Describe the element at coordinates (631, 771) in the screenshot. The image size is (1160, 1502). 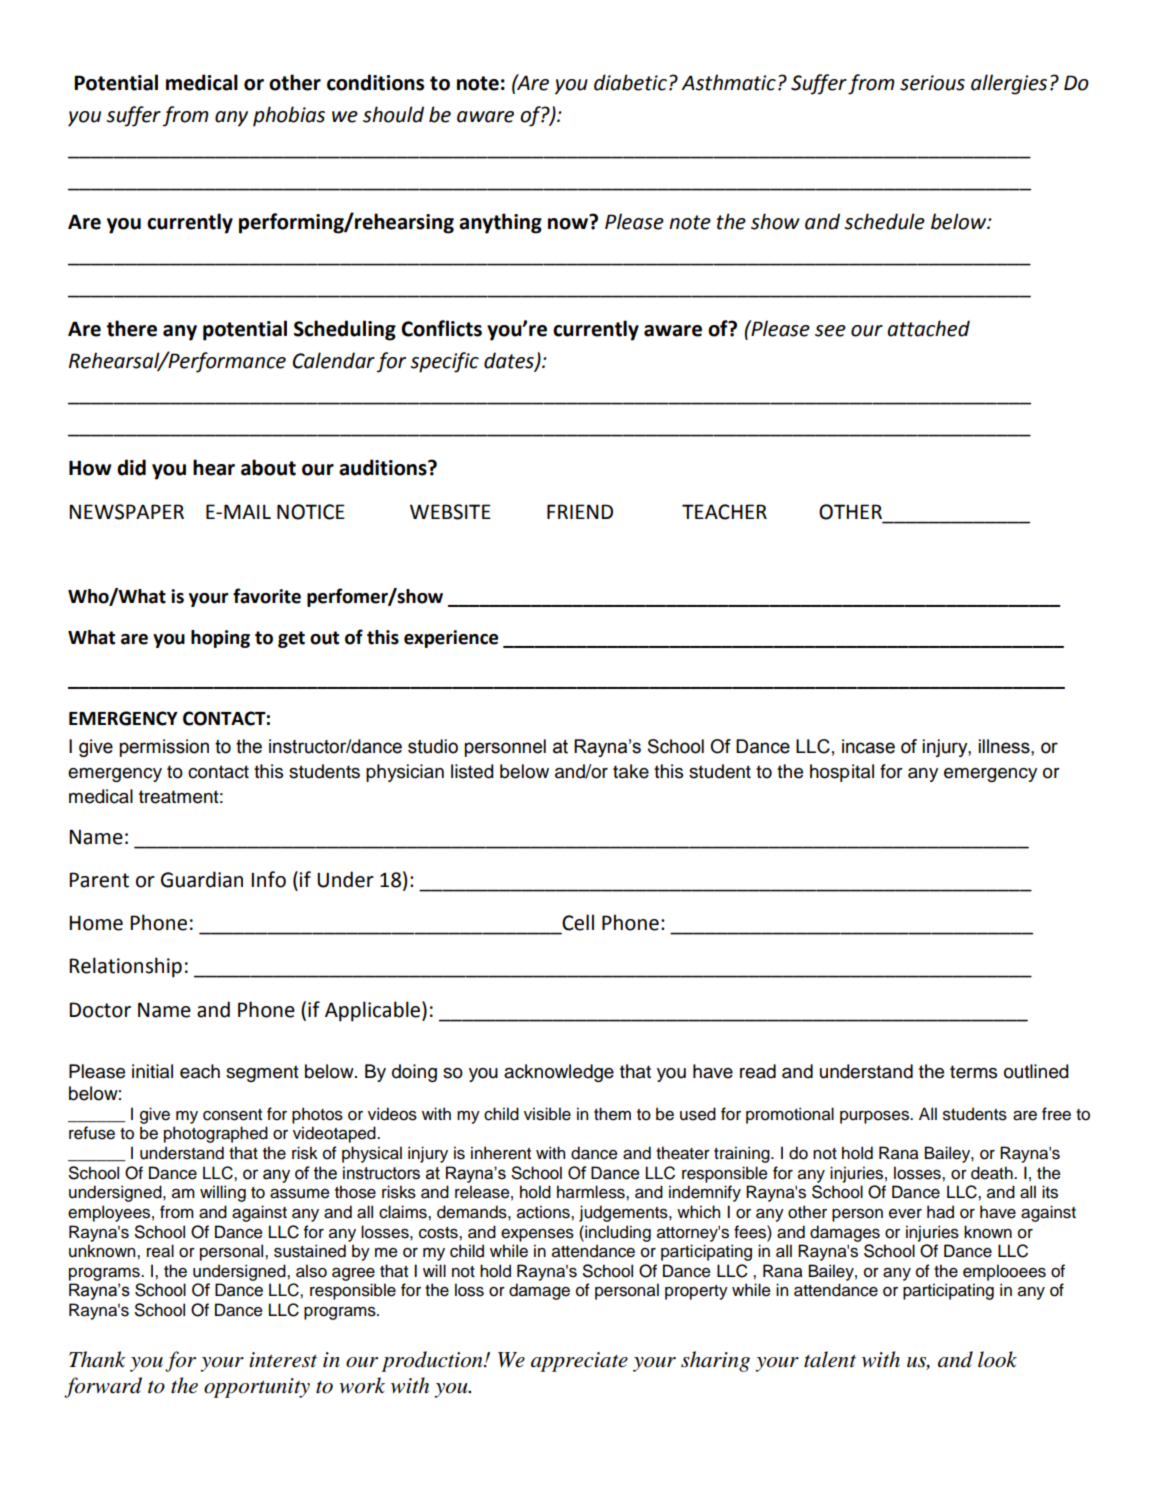
I see `take` at that location.
